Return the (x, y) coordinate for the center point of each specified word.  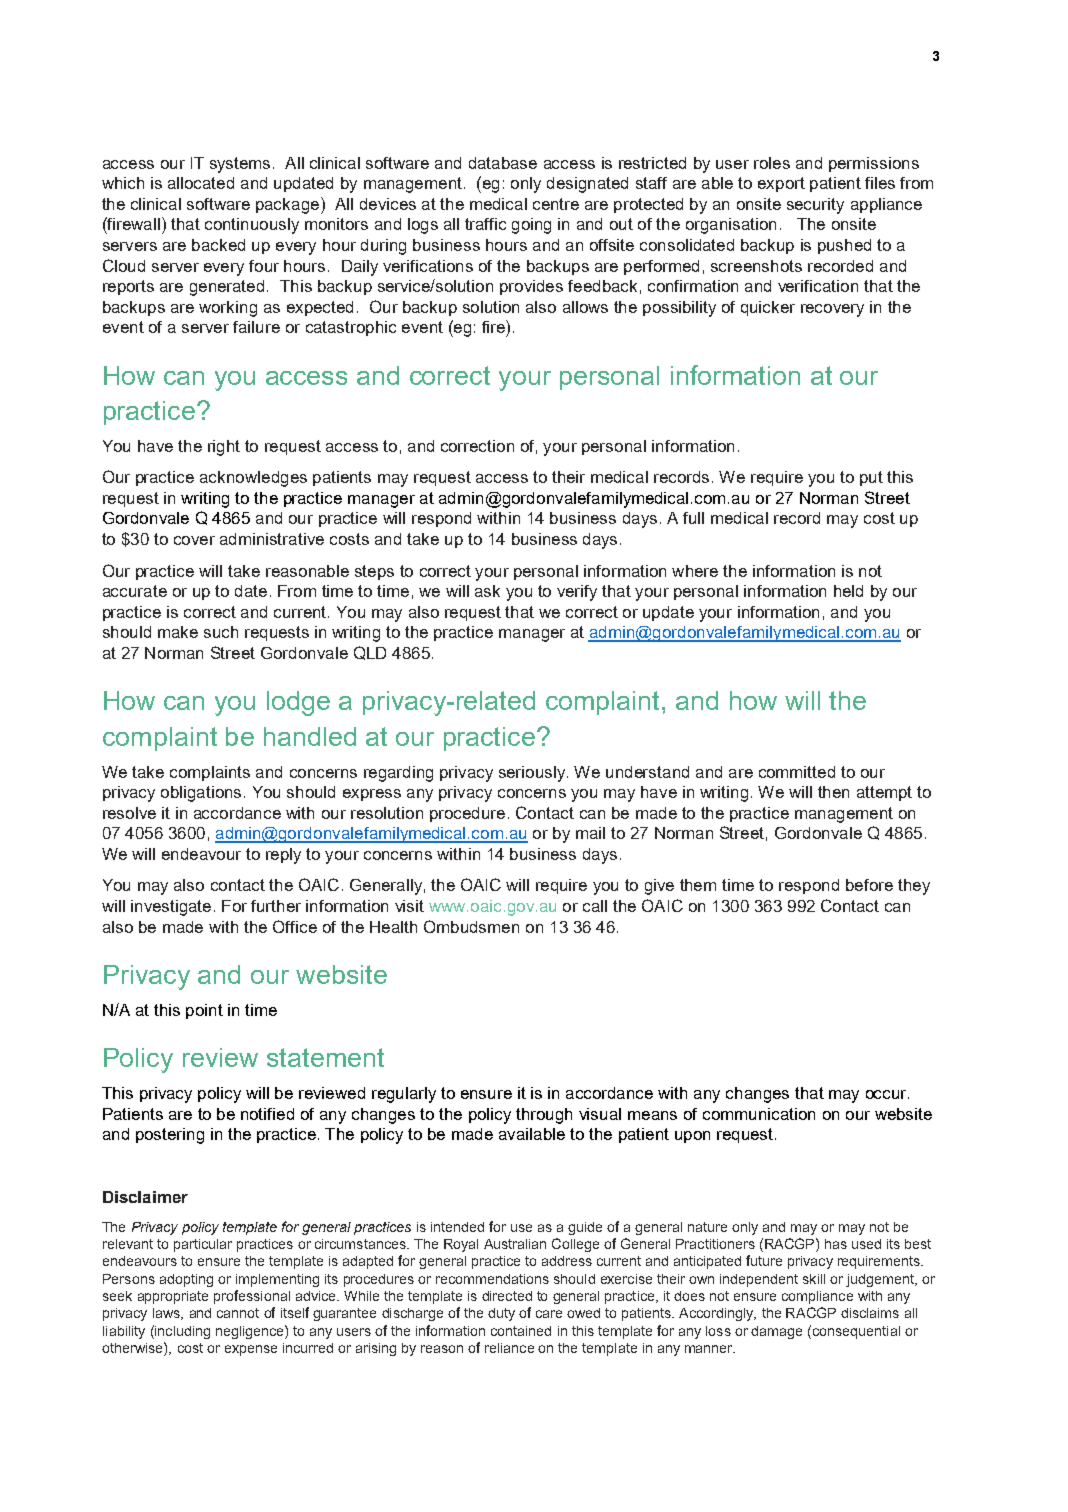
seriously (533, 774)
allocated (201, 183)
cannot (238, 1313)
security (815, 206)
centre (556, 204)
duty (501, 1314)
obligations (201, 794)
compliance (817, 1297)
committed (797, 772)
